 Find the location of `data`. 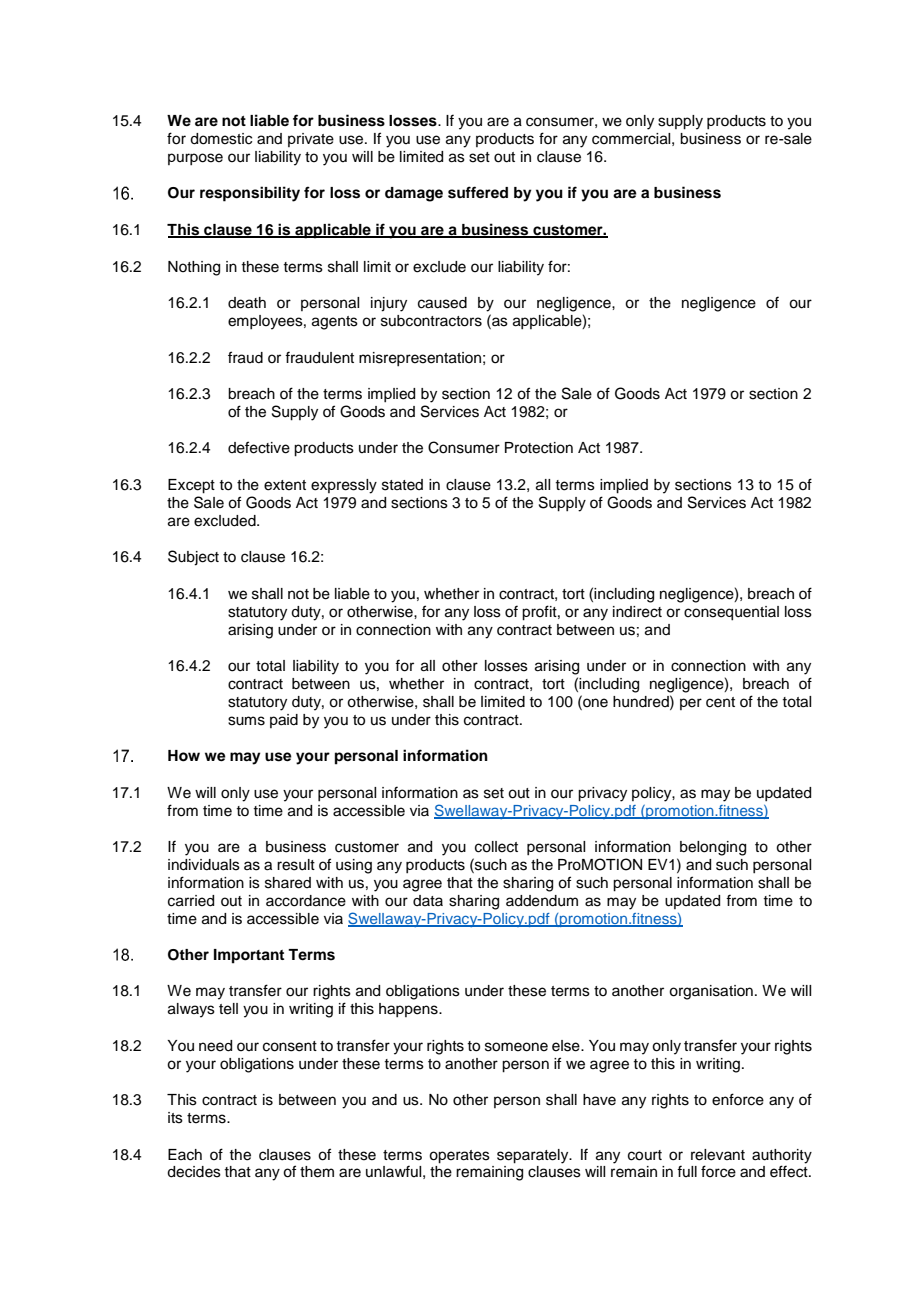

data is located at coordinates (428, 900).
